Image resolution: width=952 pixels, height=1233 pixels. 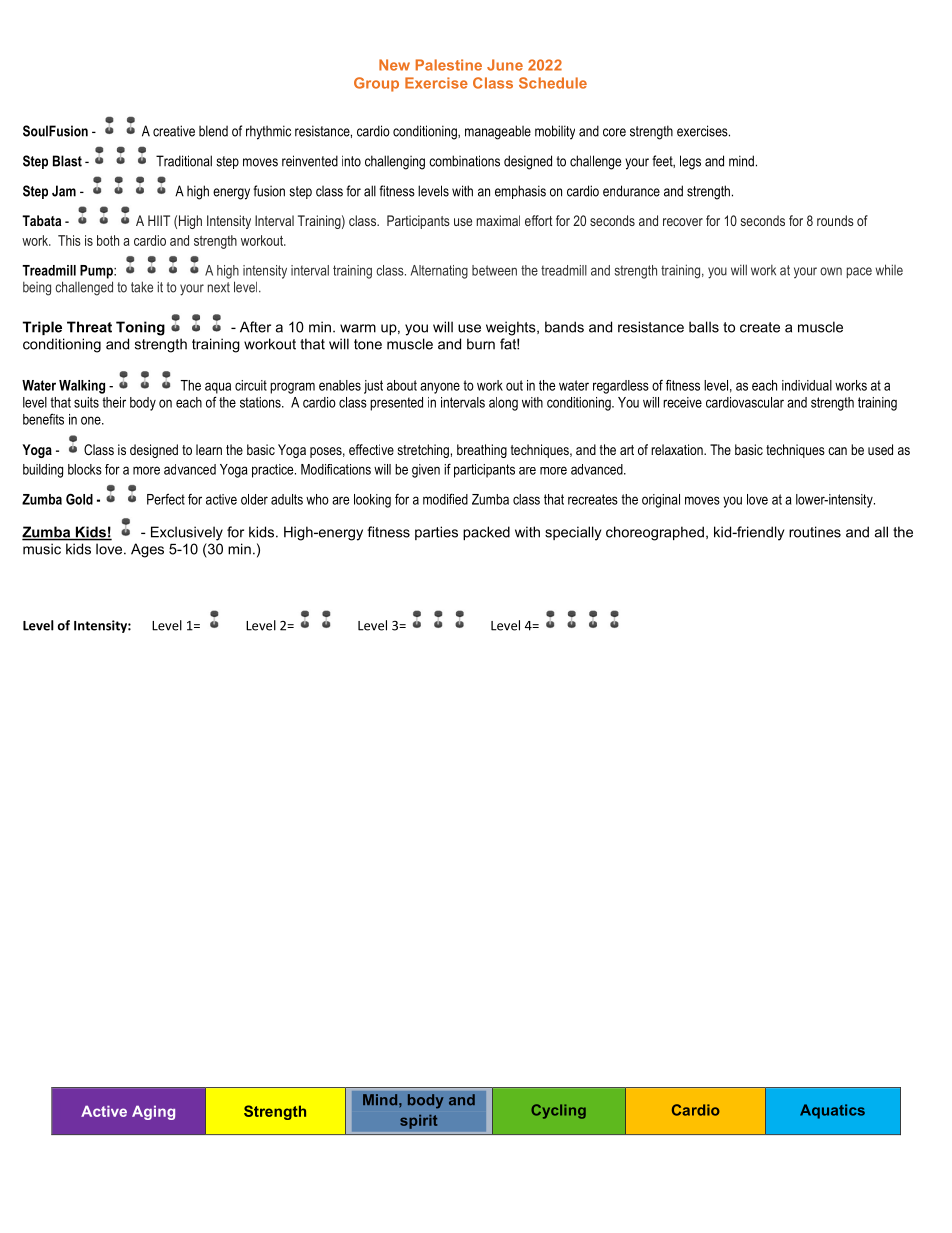 What do you see at coordinates (486, 533) in the screenshot?
I see `packed` at bounding box center [486, 533].
